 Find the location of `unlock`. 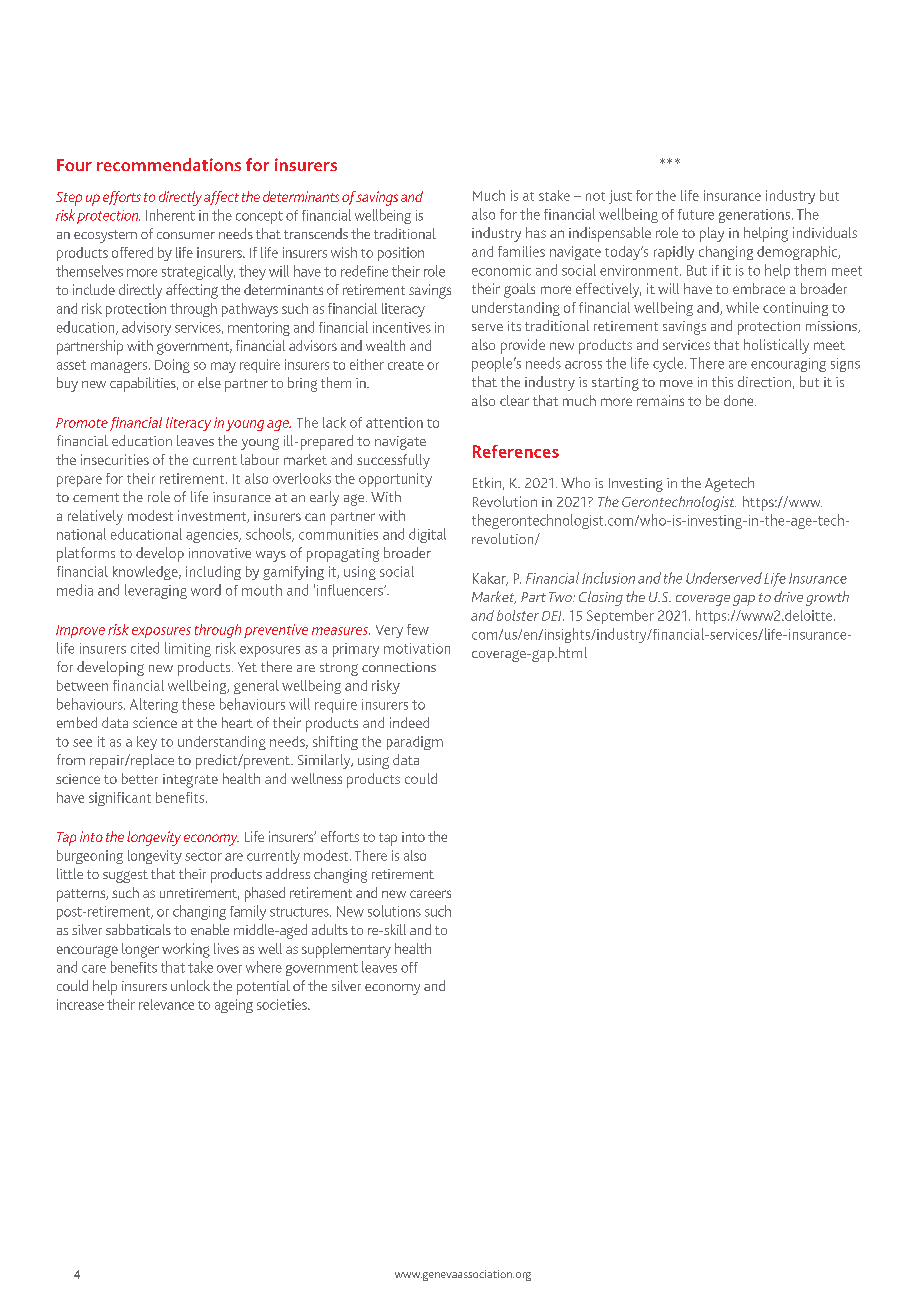

unlock is located at coordinates (190, 985).
